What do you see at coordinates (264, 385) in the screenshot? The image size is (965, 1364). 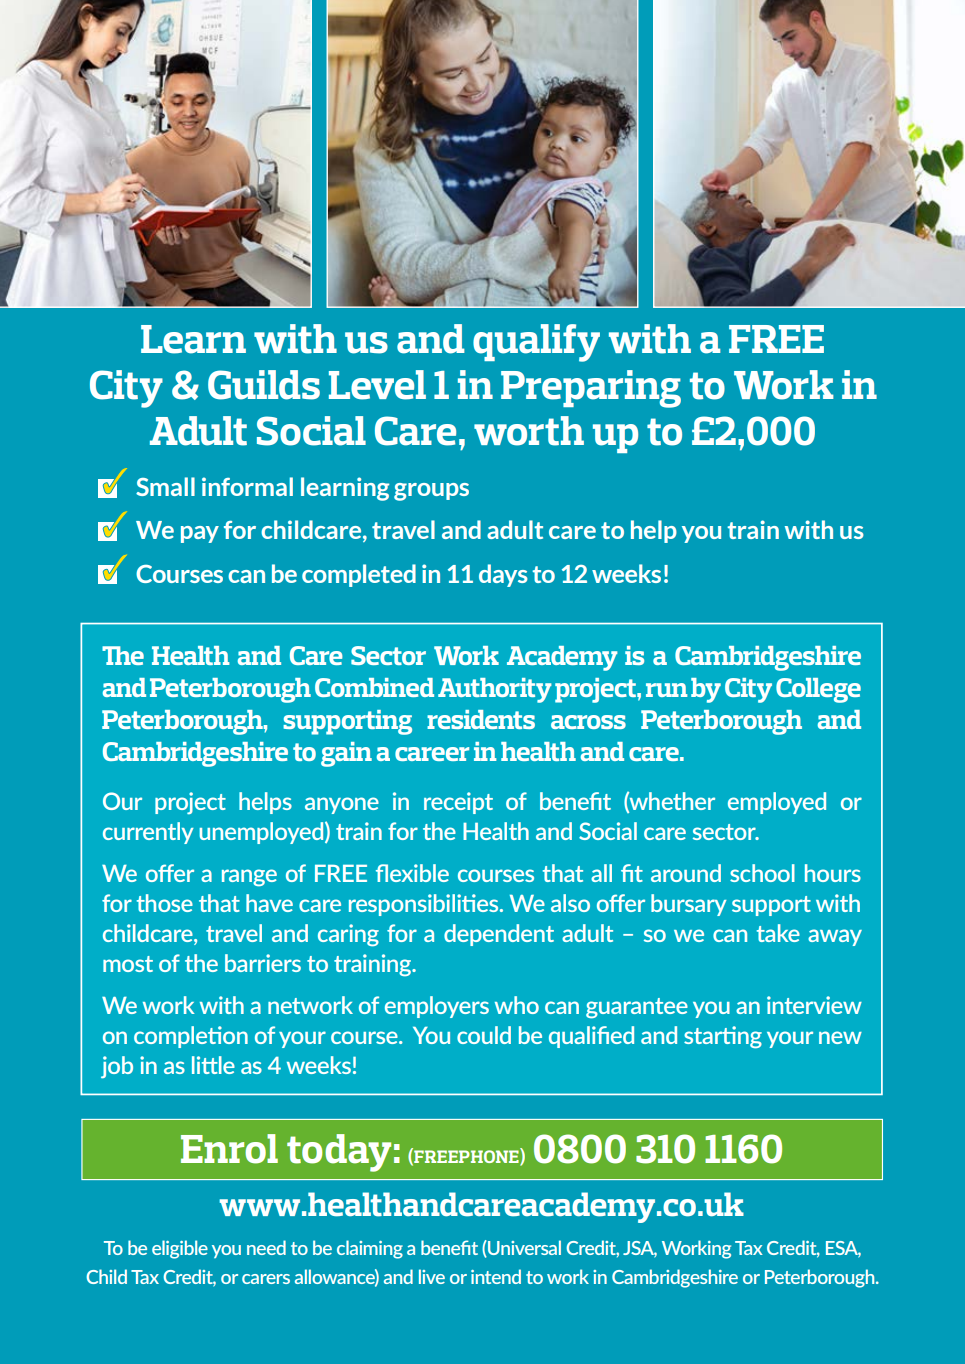 I see `Guilds` at bounding box center [264, 385].
